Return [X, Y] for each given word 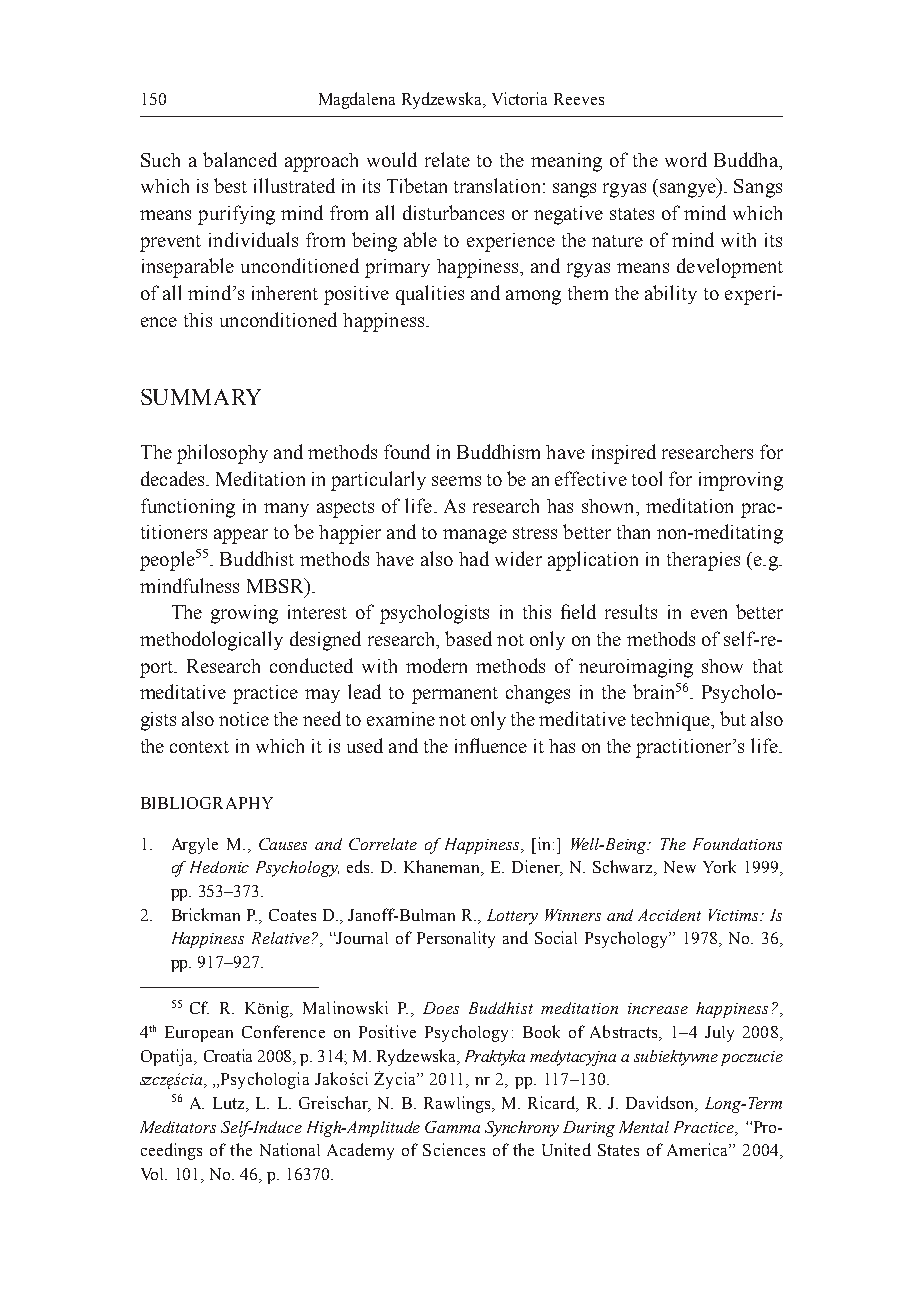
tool [647, 478]
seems [456, 481]
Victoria [519, 98]
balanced [240, 159]
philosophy [222, 454]
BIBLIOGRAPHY [207, 803]
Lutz [230, 1104]
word [686, 159]
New [680, 867]
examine [401, 719]
